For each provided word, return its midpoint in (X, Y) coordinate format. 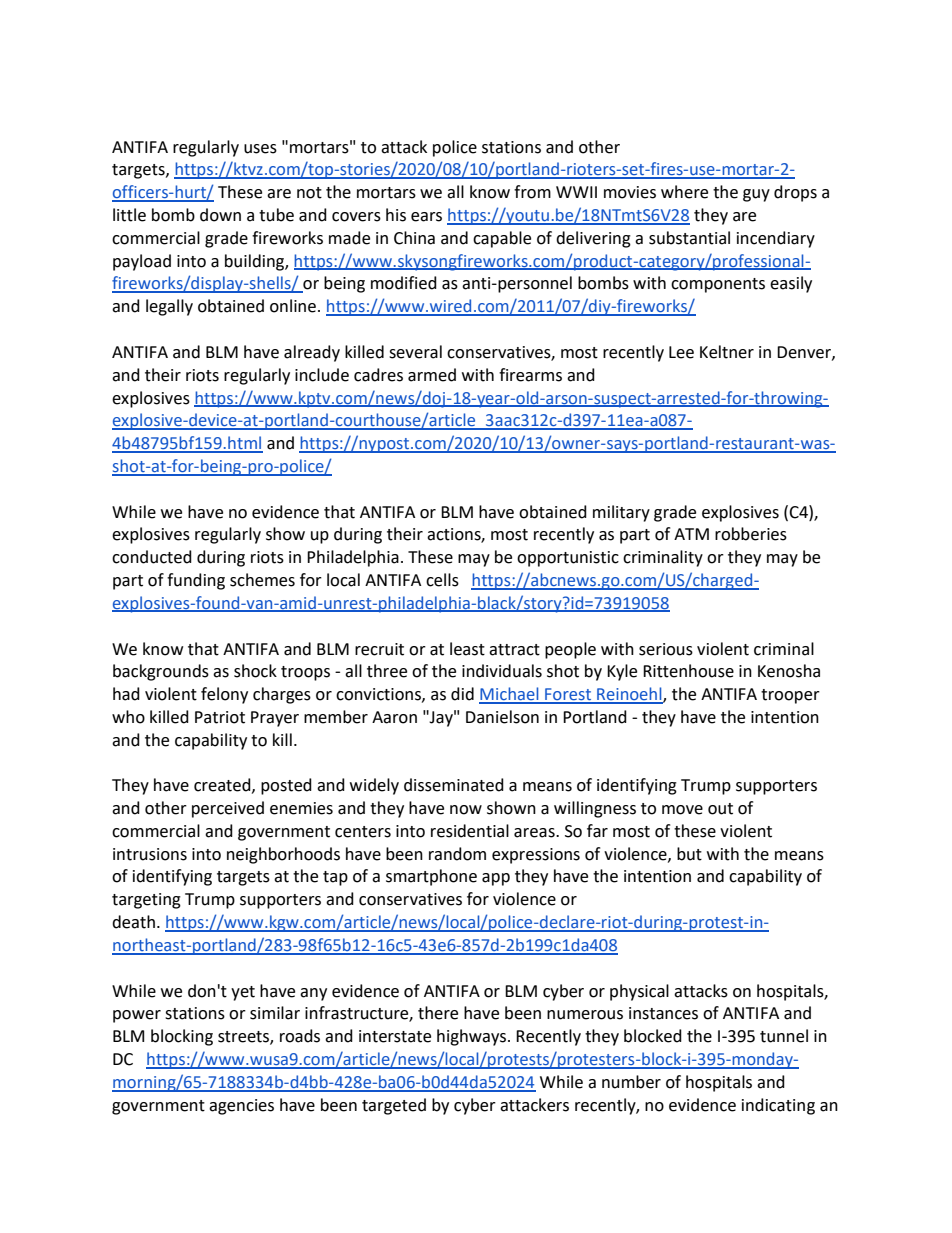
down (220, 215)
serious (666, 649)
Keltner (727, 352)
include (322, 375)
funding (196, 581)
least (467, 649)
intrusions (150, 854)
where (684, 192)
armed (432, 375)
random (457, 854)
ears (426, 217)
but (689, 854)
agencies (241, 1107)
